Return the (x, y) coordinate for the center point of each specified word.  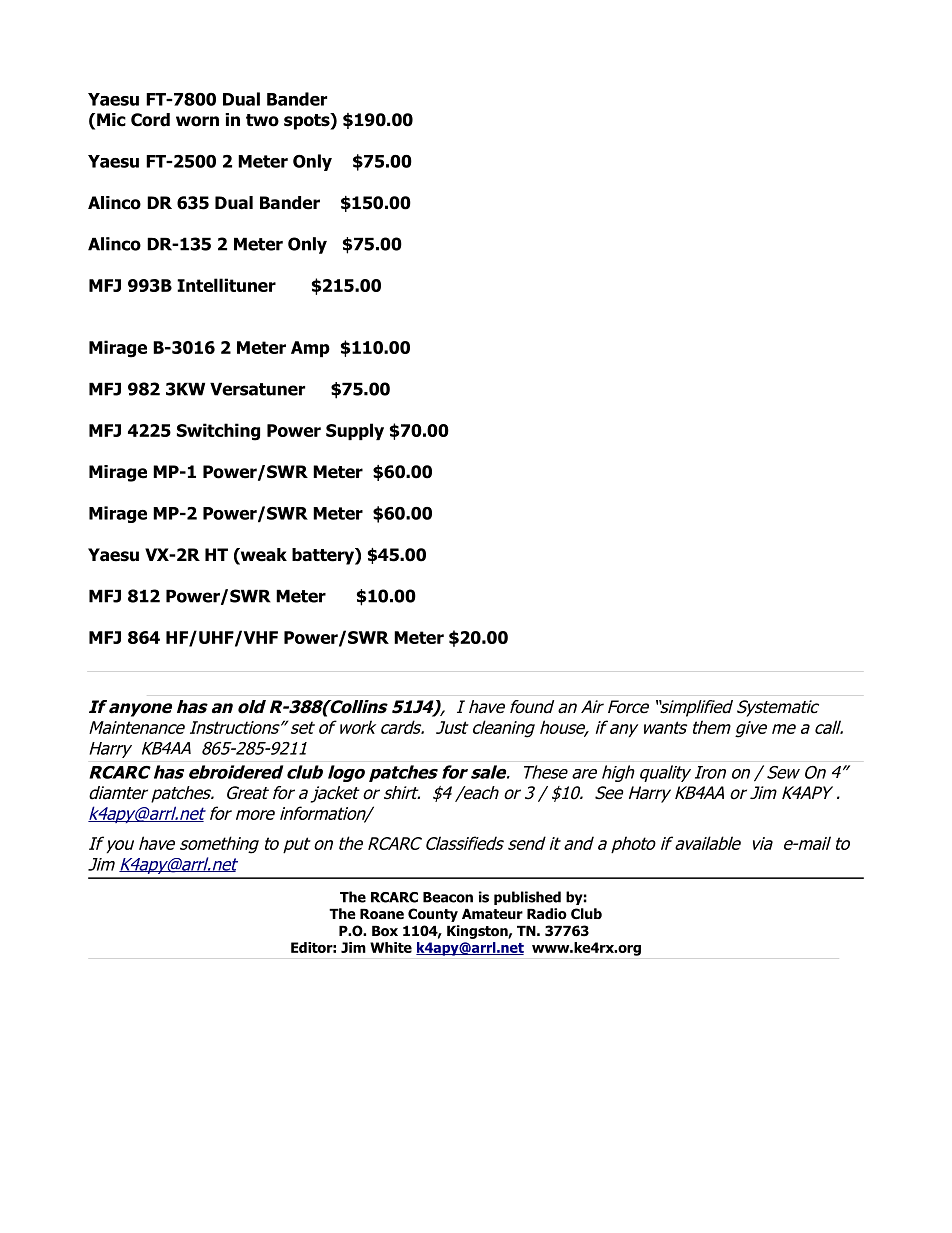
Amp (310, 349)
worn (197, 121)
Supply (355, 431)
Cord (150, 120)
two (262, 120)
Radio (547, 914)
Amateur (492, 914)
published (527, 898)
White (391, 947)
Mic (111, 120)
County (433, 915)
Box (385, 931)
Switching (218, 432)
